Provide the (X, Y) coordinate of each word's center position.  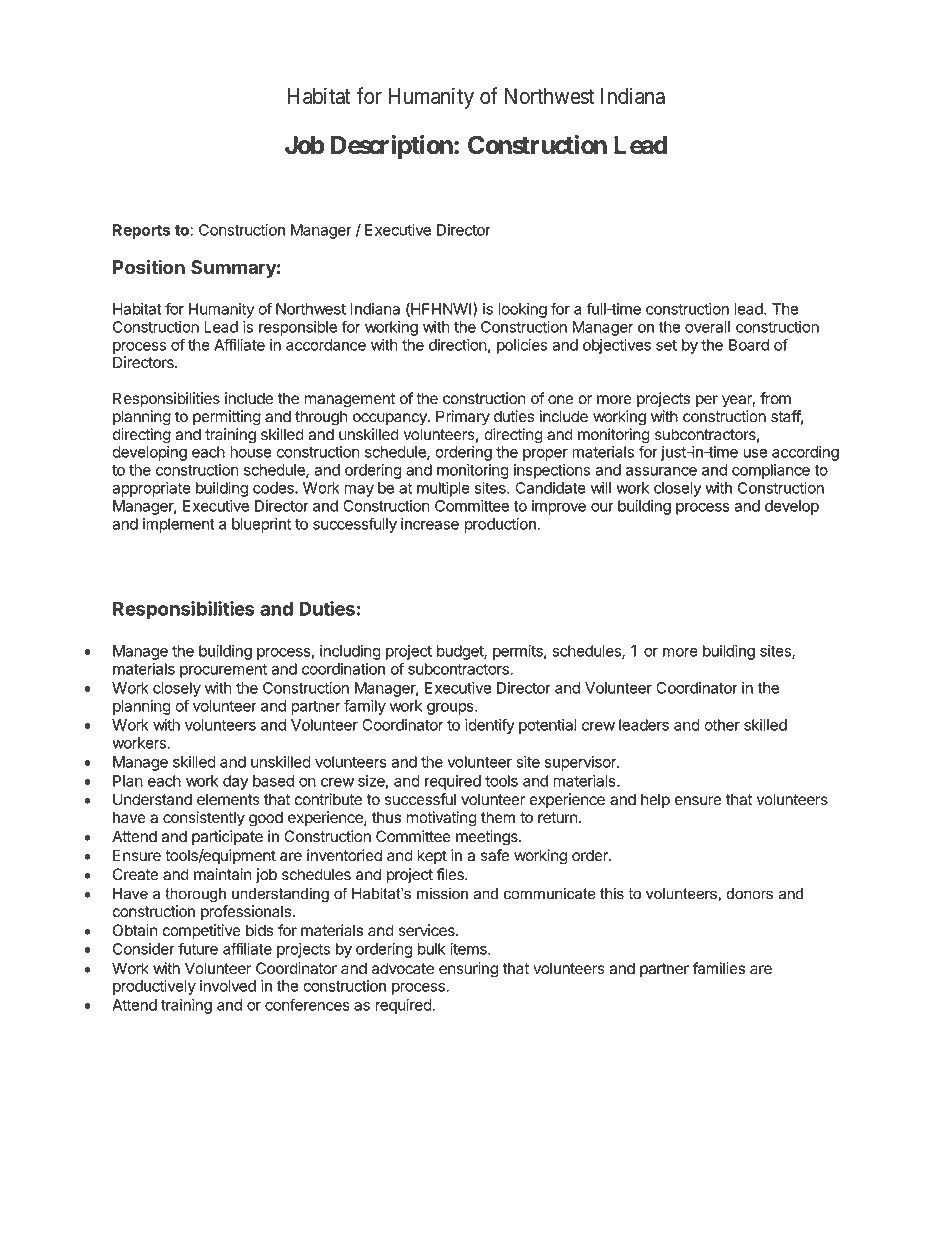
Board (749, 345)
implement (179, 525)
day (235, 782)
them (498, 817)
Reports (141, 231)
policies (522, 346)
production (501, 525)
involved (228, 986)
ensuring (468, 970)
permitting (227, 418)
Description (393, 147)
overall (707, 327)
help (655, 800)
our (602, 507)
